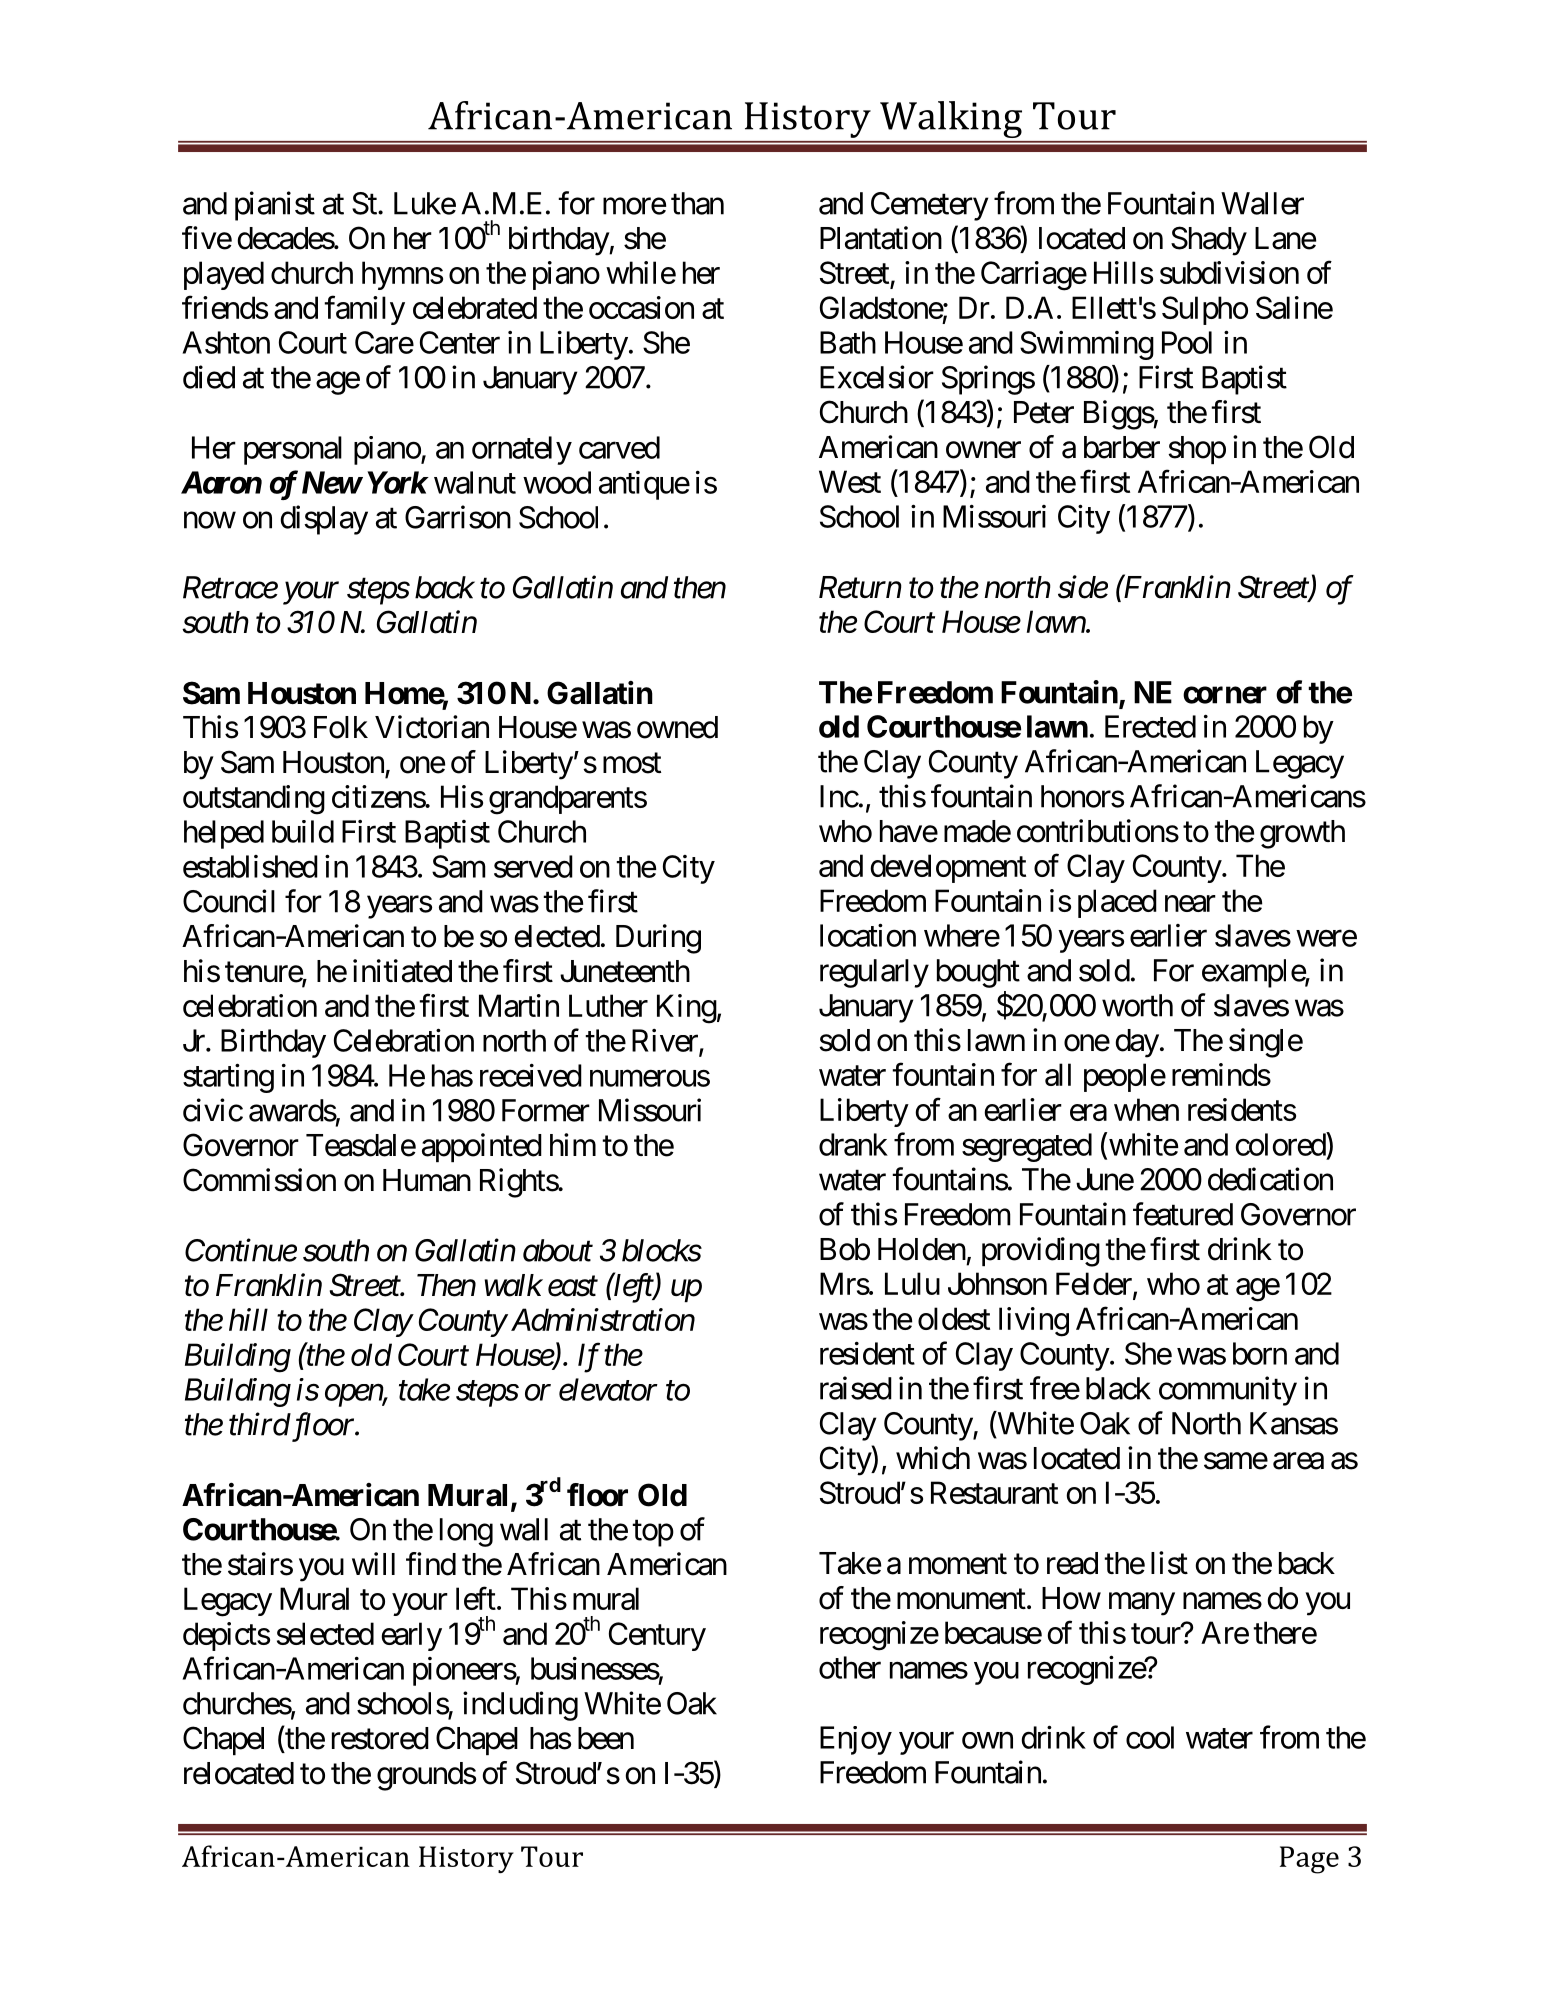 This document has height=1999, width=1545. Describe the element at coordinates (1150, 1737) in the document. I see `cool` at that location.
